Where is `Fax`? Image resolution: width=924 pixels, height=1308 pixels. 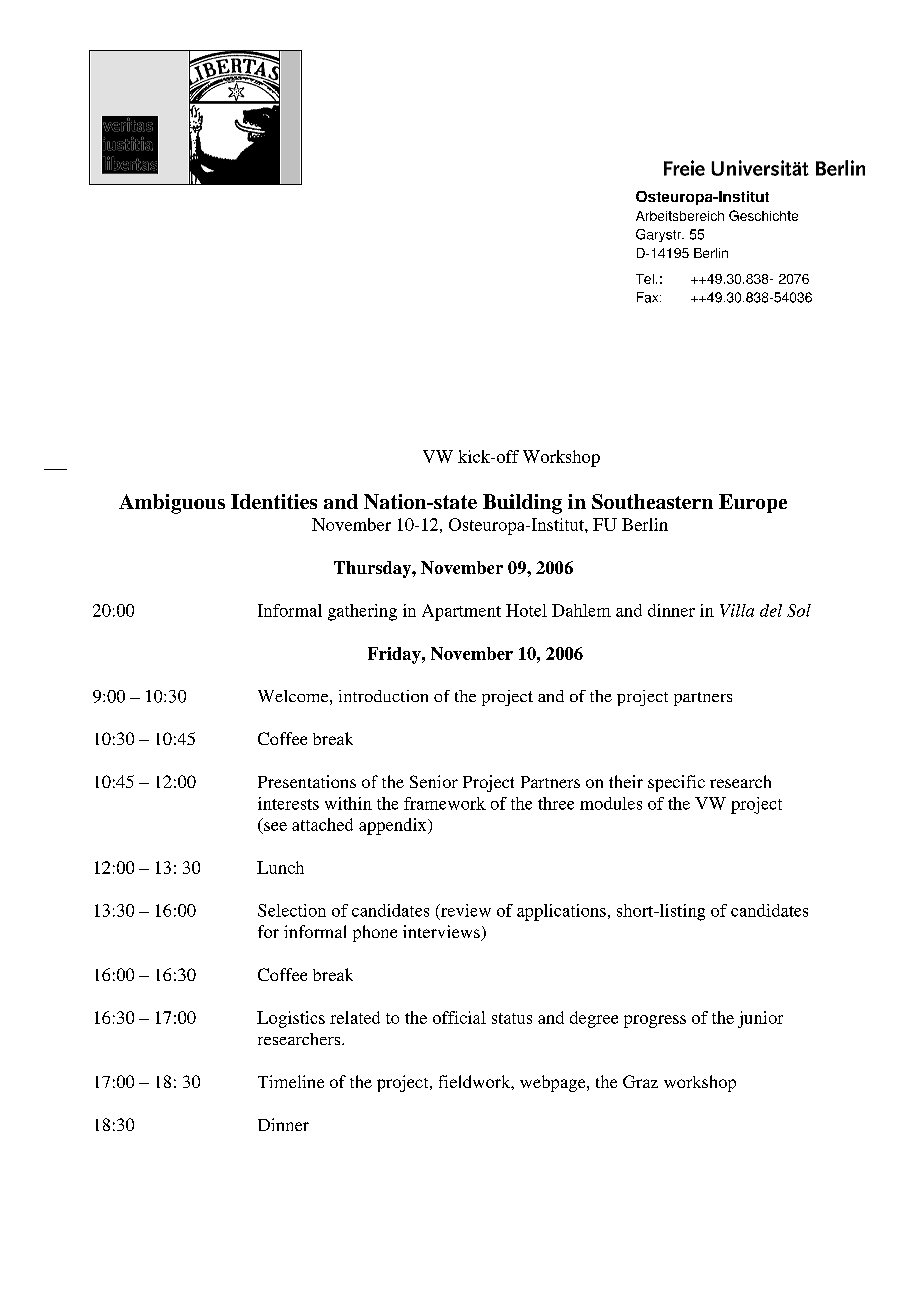 Fax is located at coordinates (649, 297).
